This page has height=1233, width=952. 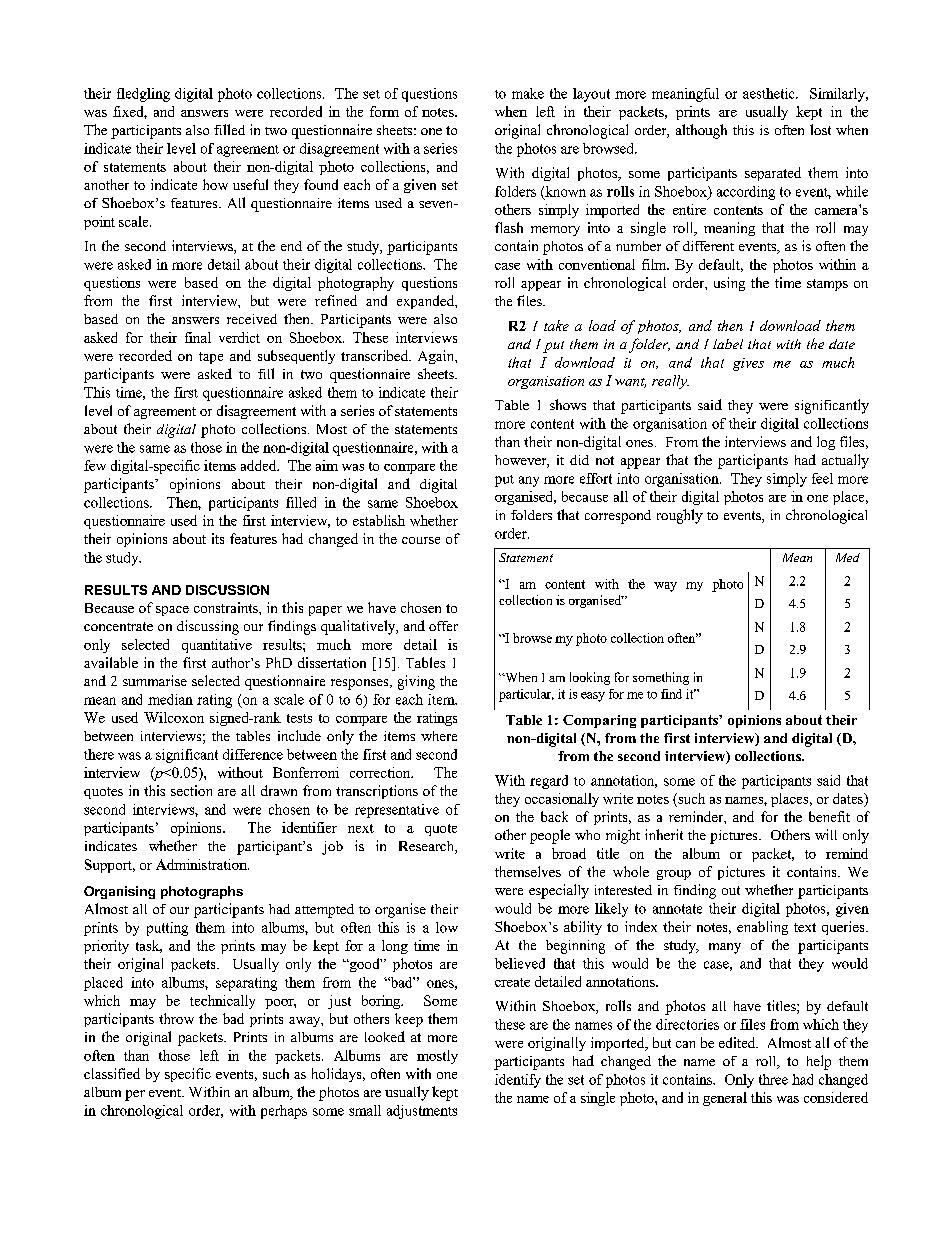 What do you see at coordinates (260, 465) in the page?
I see `added` at bounding box center [260, 465].
